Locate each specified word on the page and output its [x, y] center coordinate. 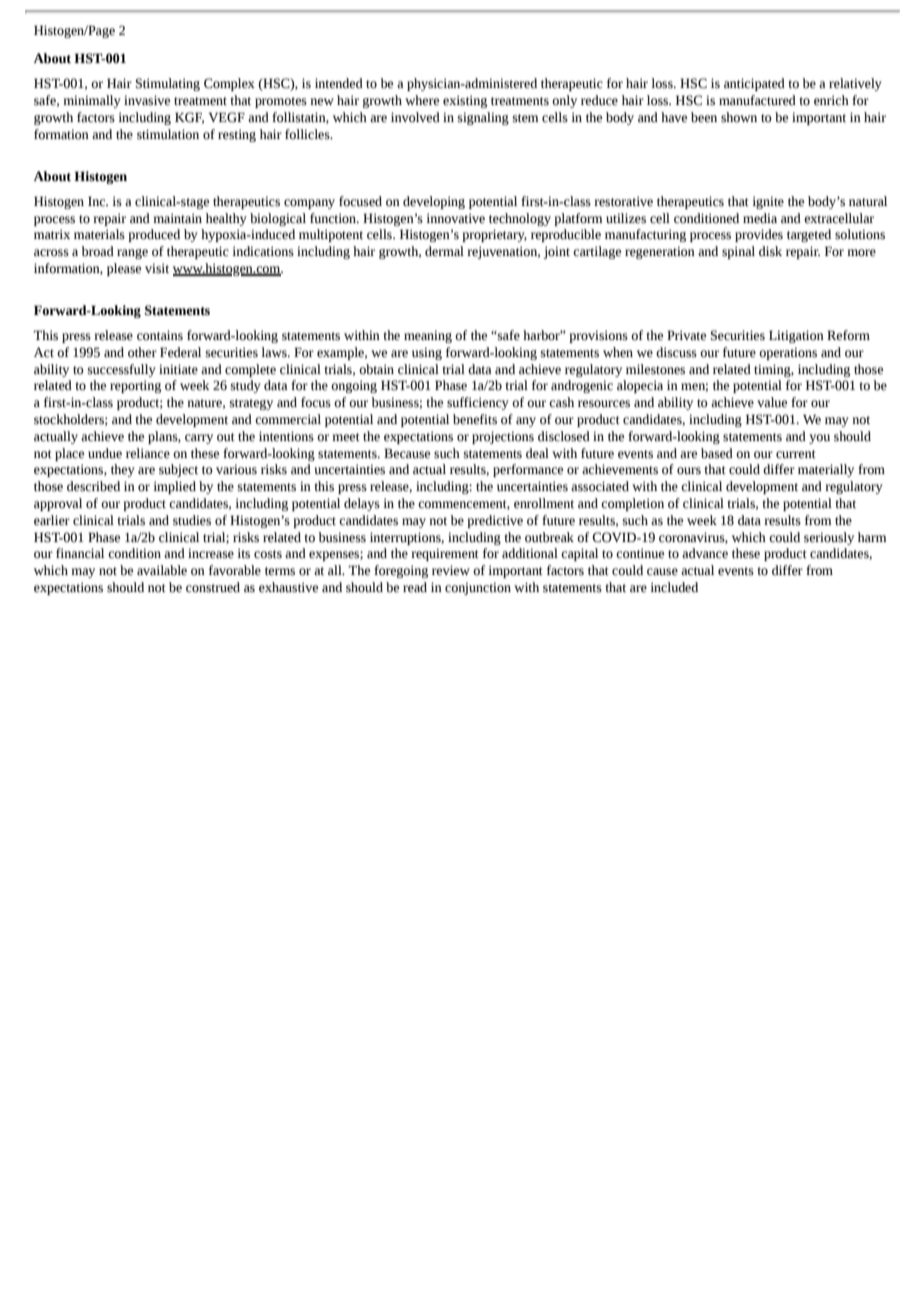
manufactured [757, 100]
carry [199, 439]
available [162, 570]
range [132, 254]
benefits [475, 419]
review [451, 570]
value [772, 402]
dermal [444, 251]
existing [465, 101]
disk [770, 251]
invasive [147, 100]
